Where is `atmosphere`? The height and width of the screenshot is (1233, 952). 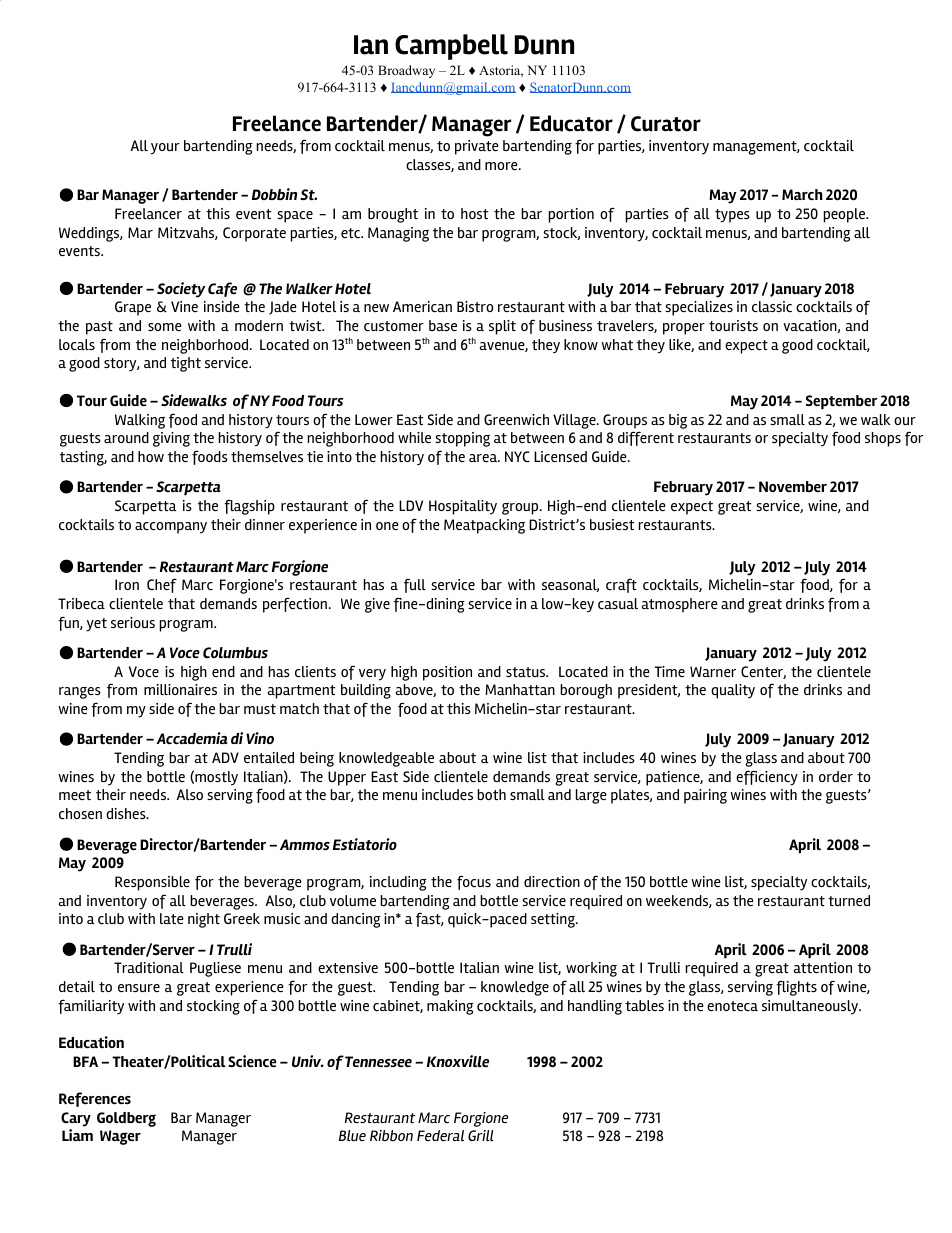
atmosphere is located at coordinates (680, 605).
